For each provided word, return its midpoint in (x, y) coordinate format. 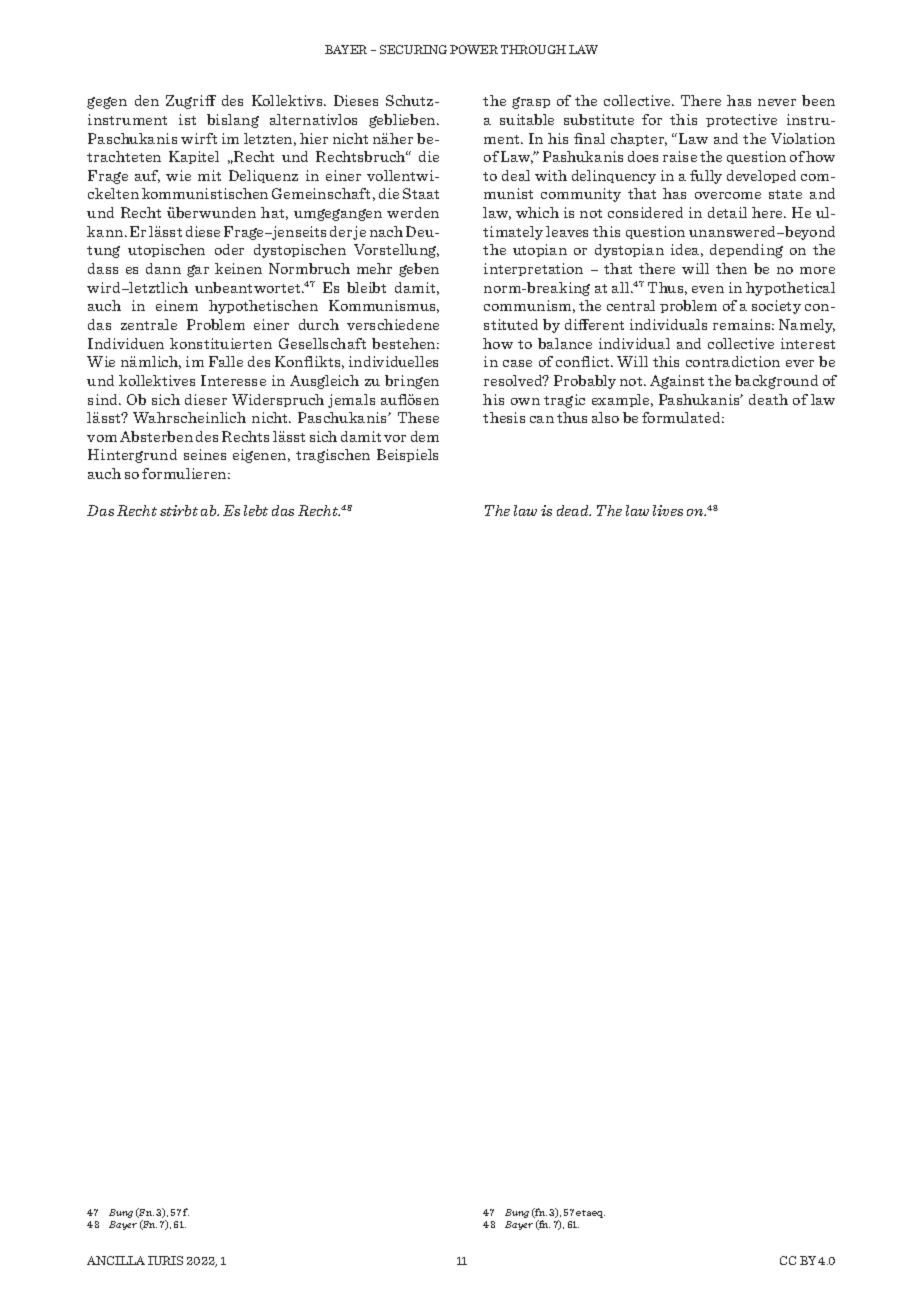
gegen (107, 103)
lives (668, 510)
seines (205, 454)
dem (425, 436)
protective (741, 120)
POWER (474, 49)
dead (574, 510)
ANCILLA (116, 1260)
